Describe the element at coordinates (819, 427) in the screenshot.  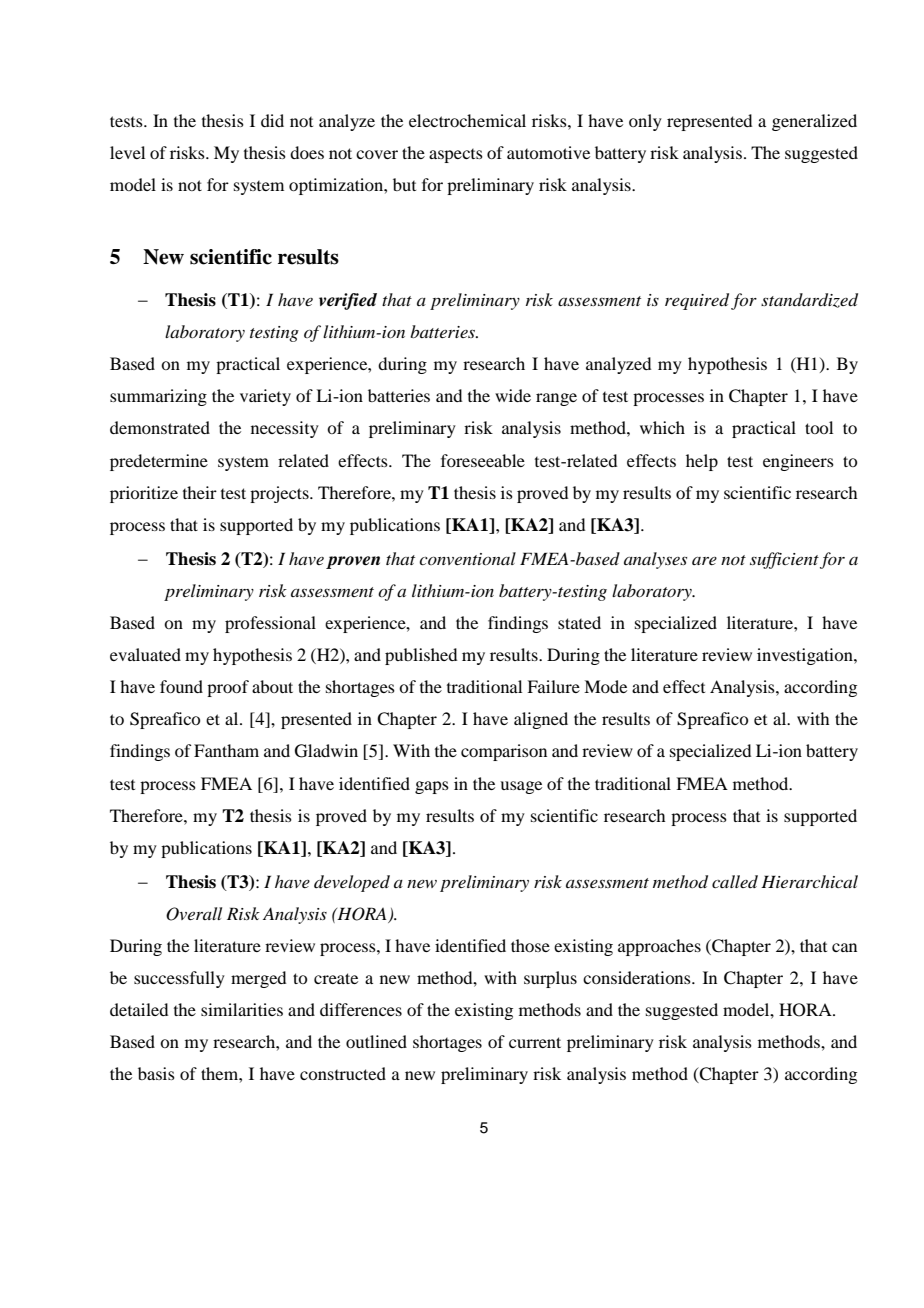
I see `tool` at that location.
